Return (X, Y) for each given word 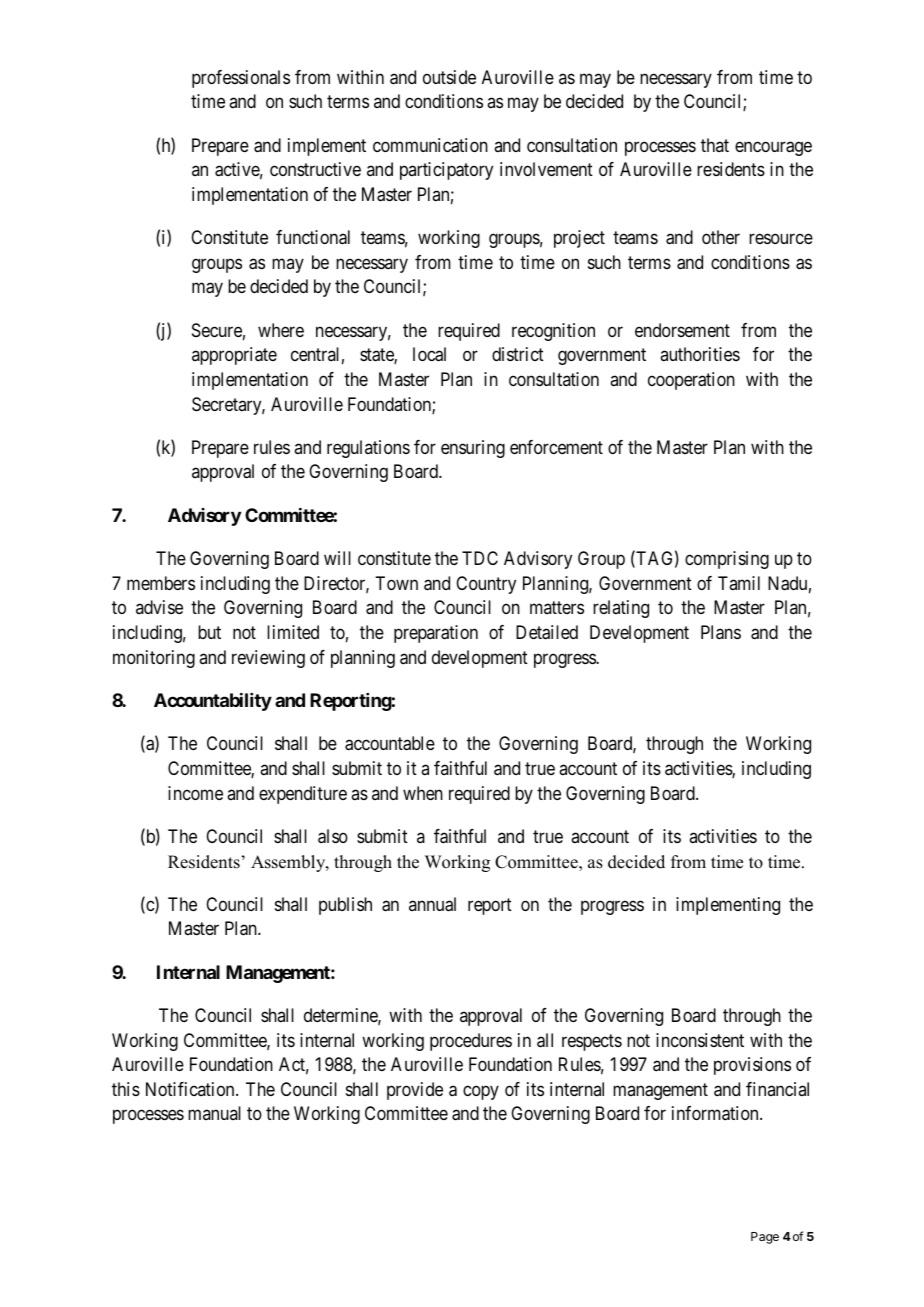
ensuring (473, 449)
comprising (727, 560)
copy (481, 1092)
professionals (241, 79)
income (195, 793)
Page (765, 1238)
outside (449, 77)
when (423, 793)
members (161, 583)
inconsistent (700, 1040)
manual (214, 1113)
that (715, 145)
